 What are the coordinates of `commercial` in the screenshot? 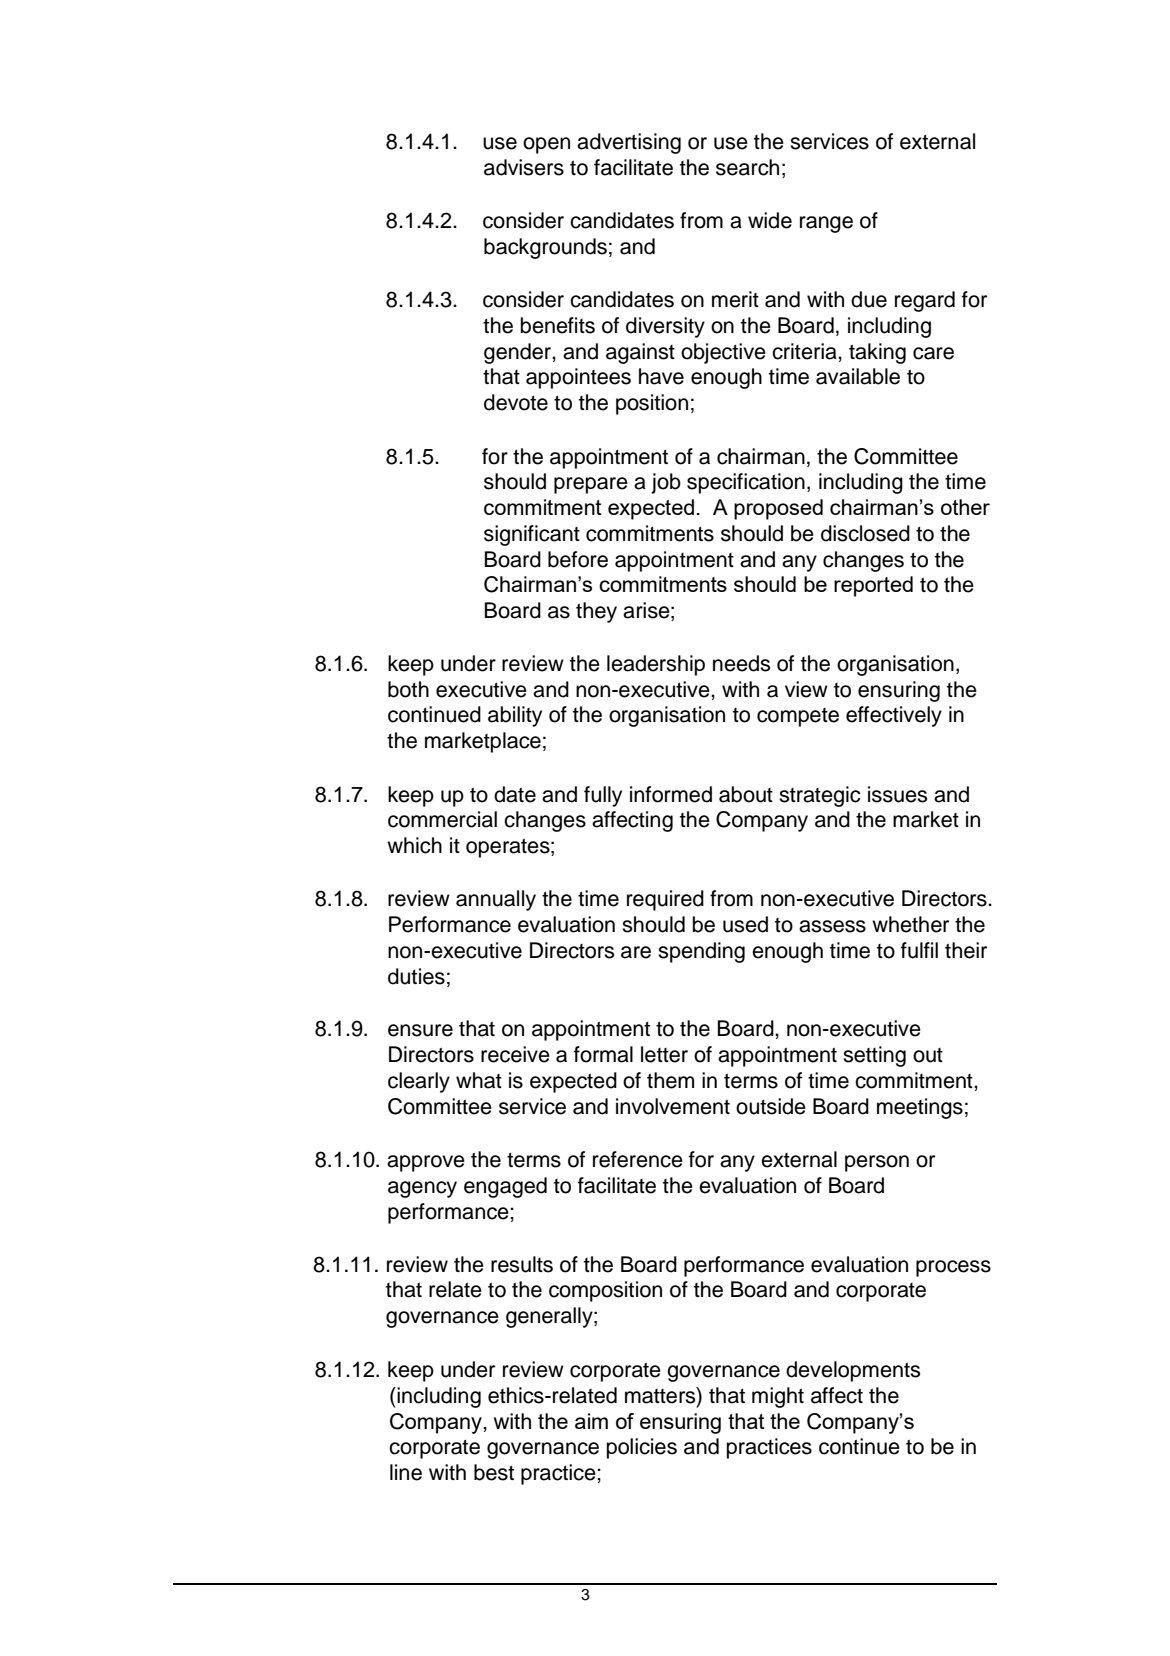 It's located at (442, 819).
